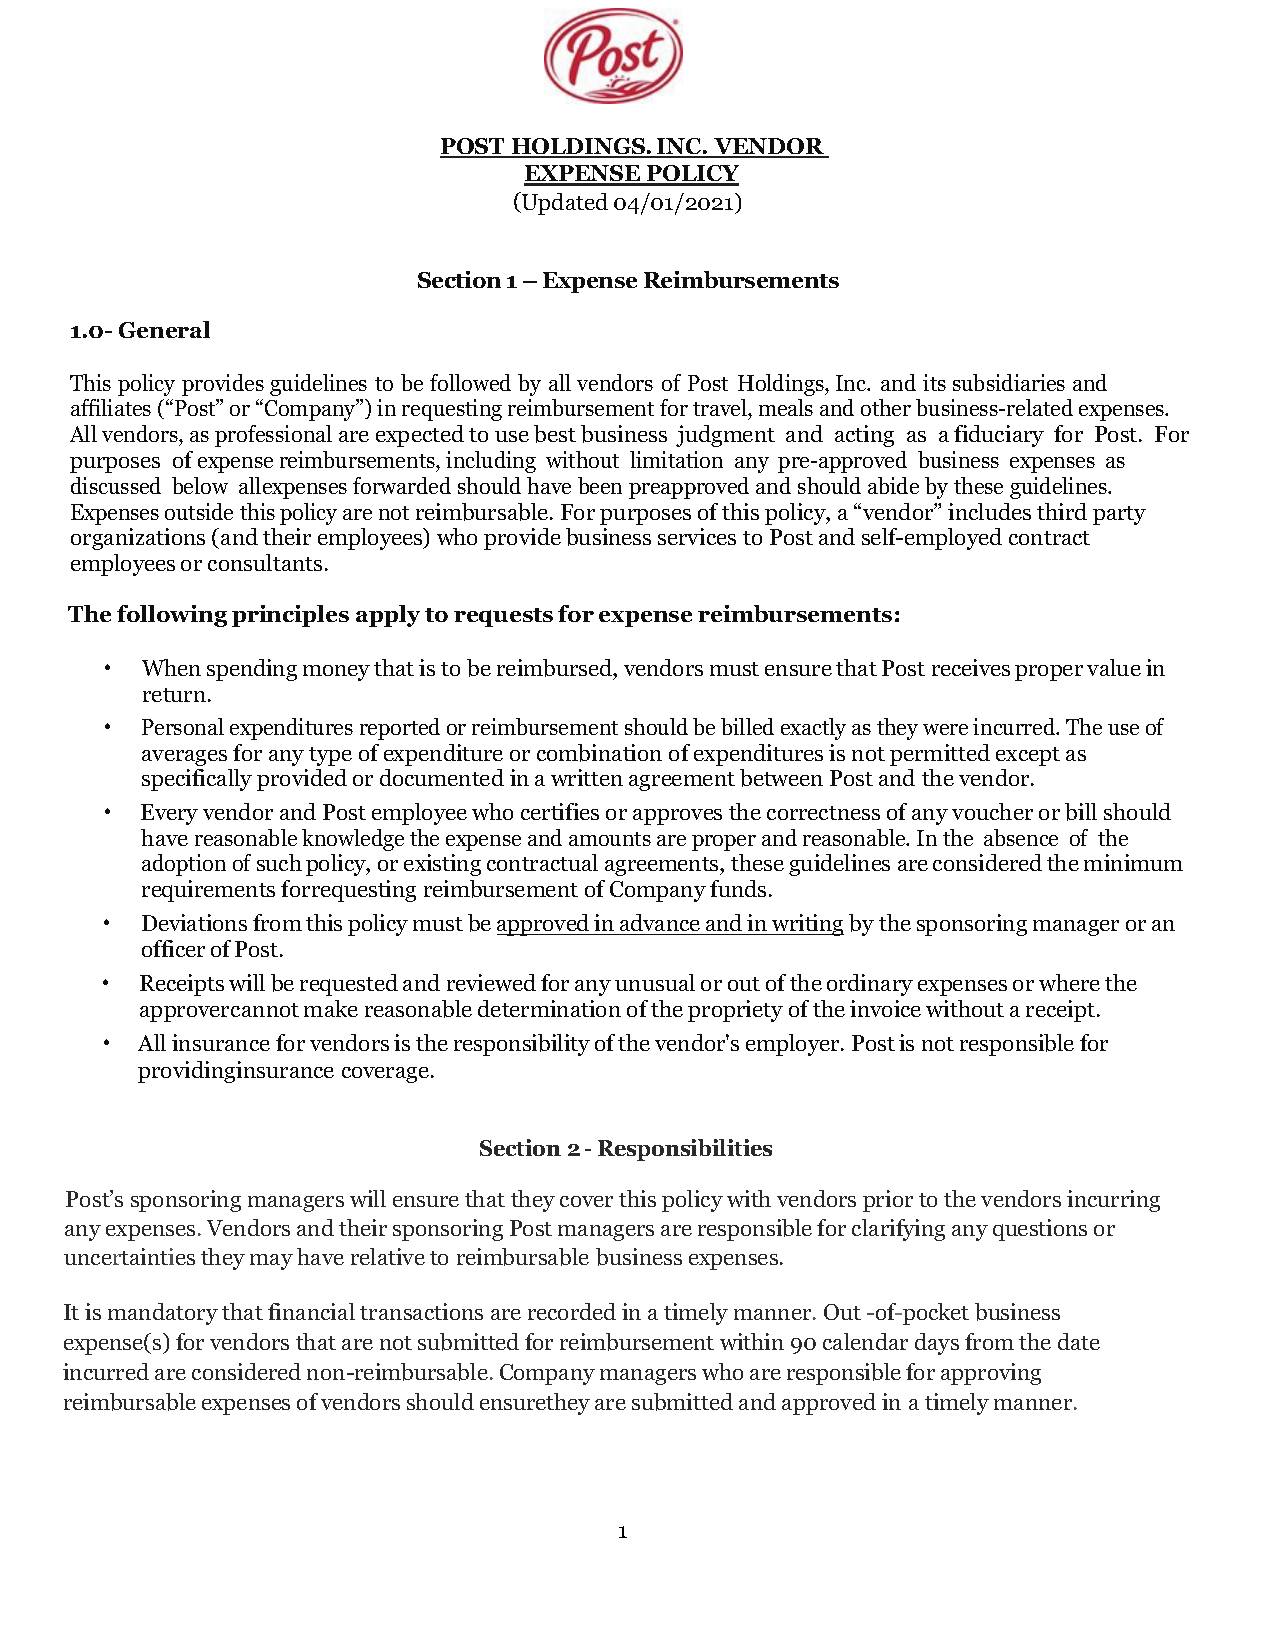 The width and height of the screenshot is (1263, 1635). I want to click on approving, so click(991, 1374).
